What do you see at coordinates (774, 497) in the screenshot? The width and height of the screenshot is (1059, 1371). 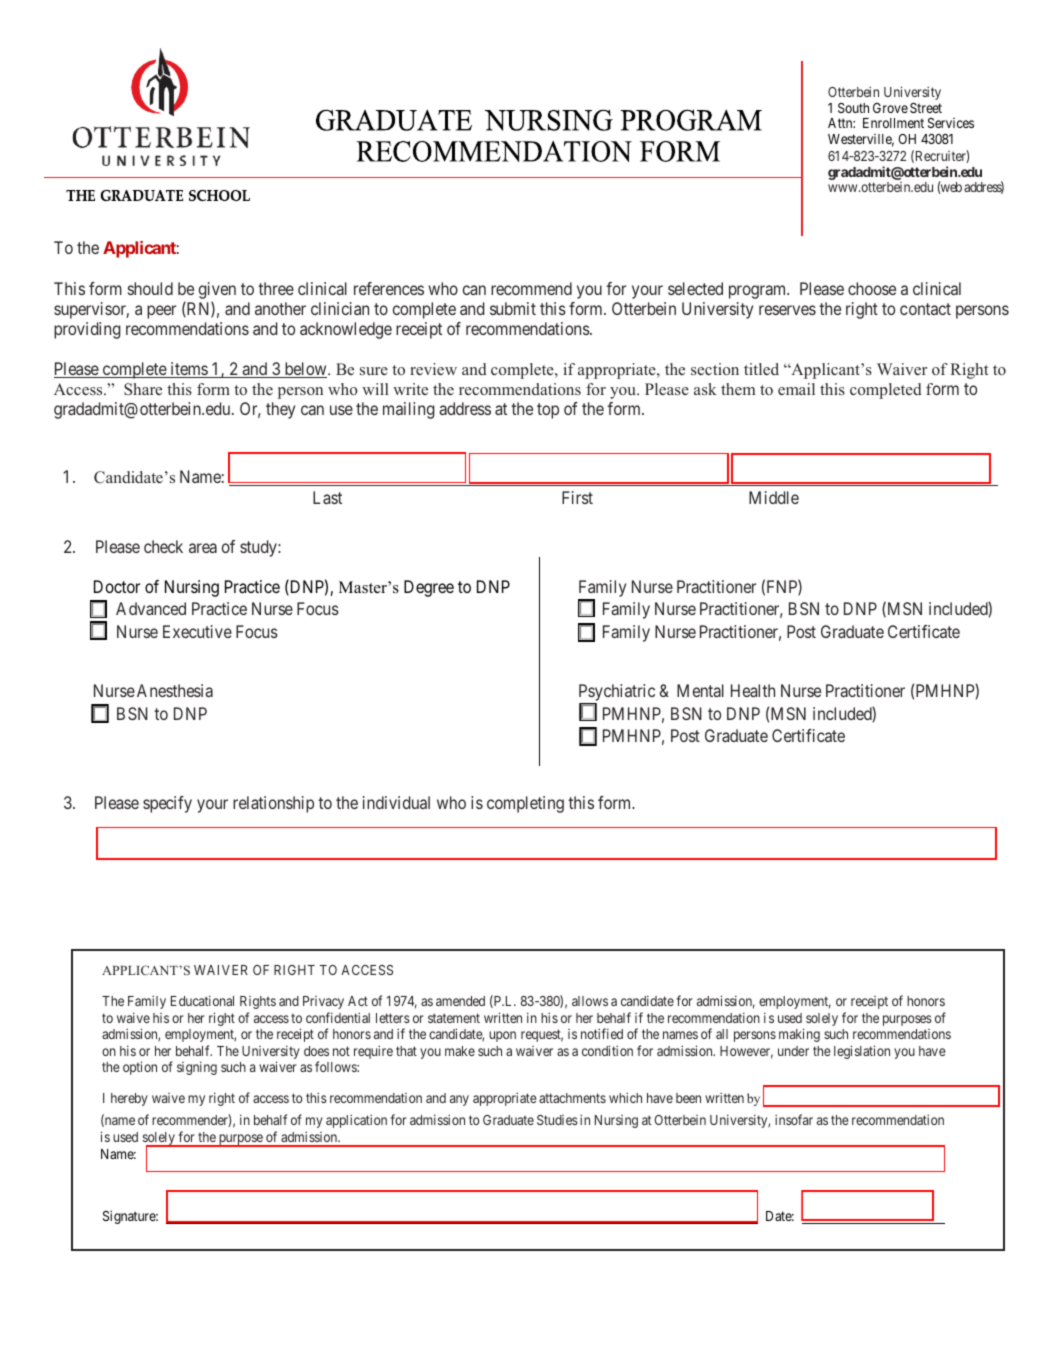 I see `Middle` at bounding box center [774, 497].
